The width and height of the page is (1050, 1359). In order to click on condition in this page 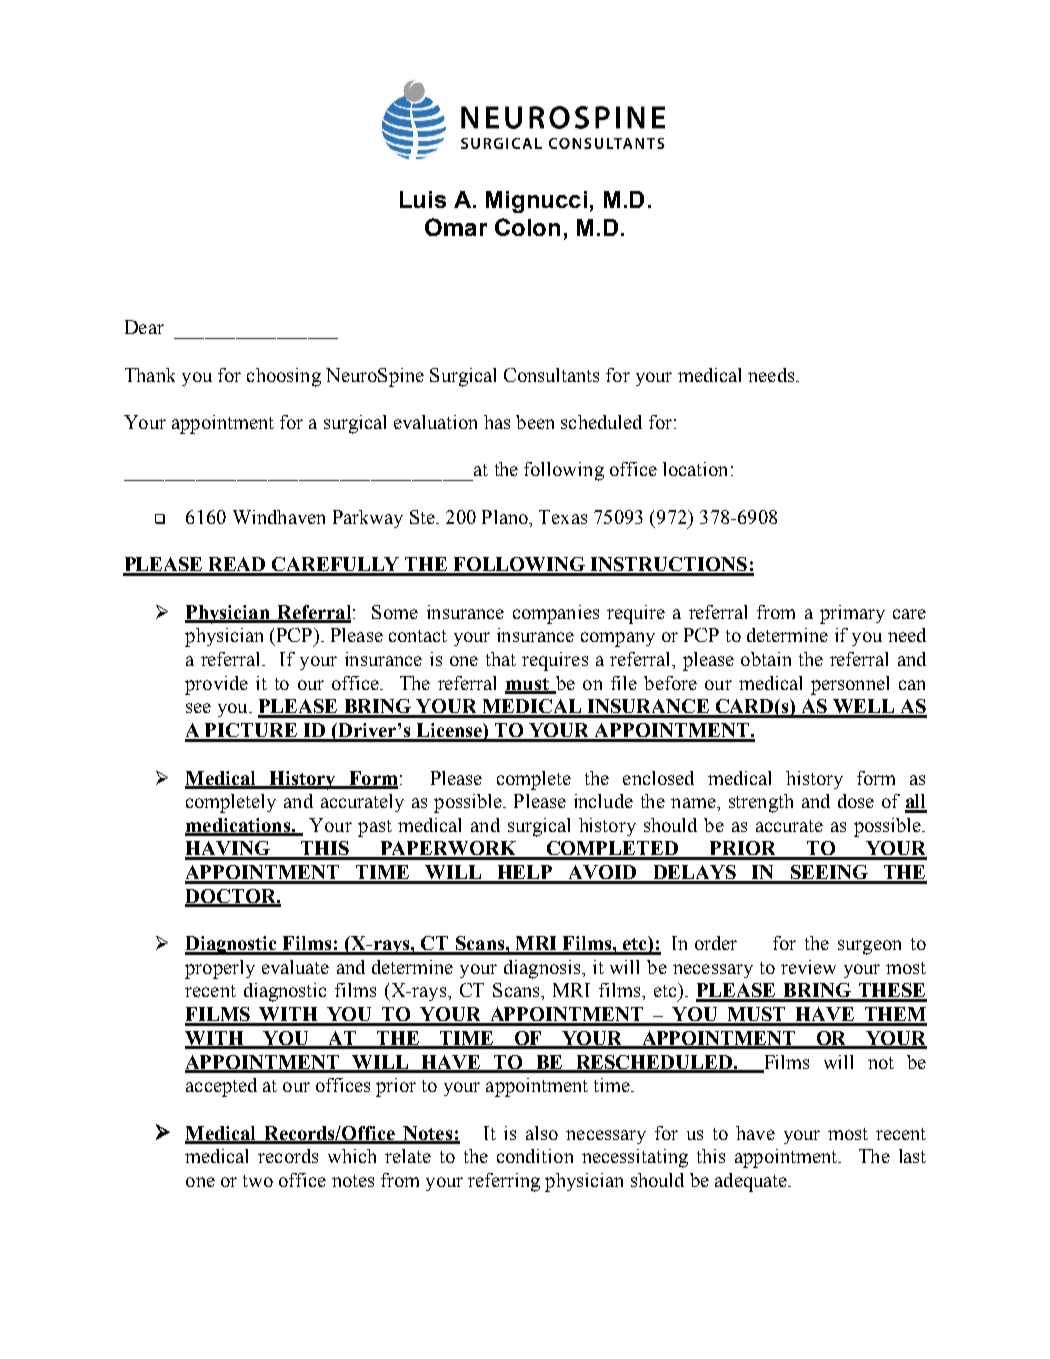, I will do `click(535, 1156)`.
